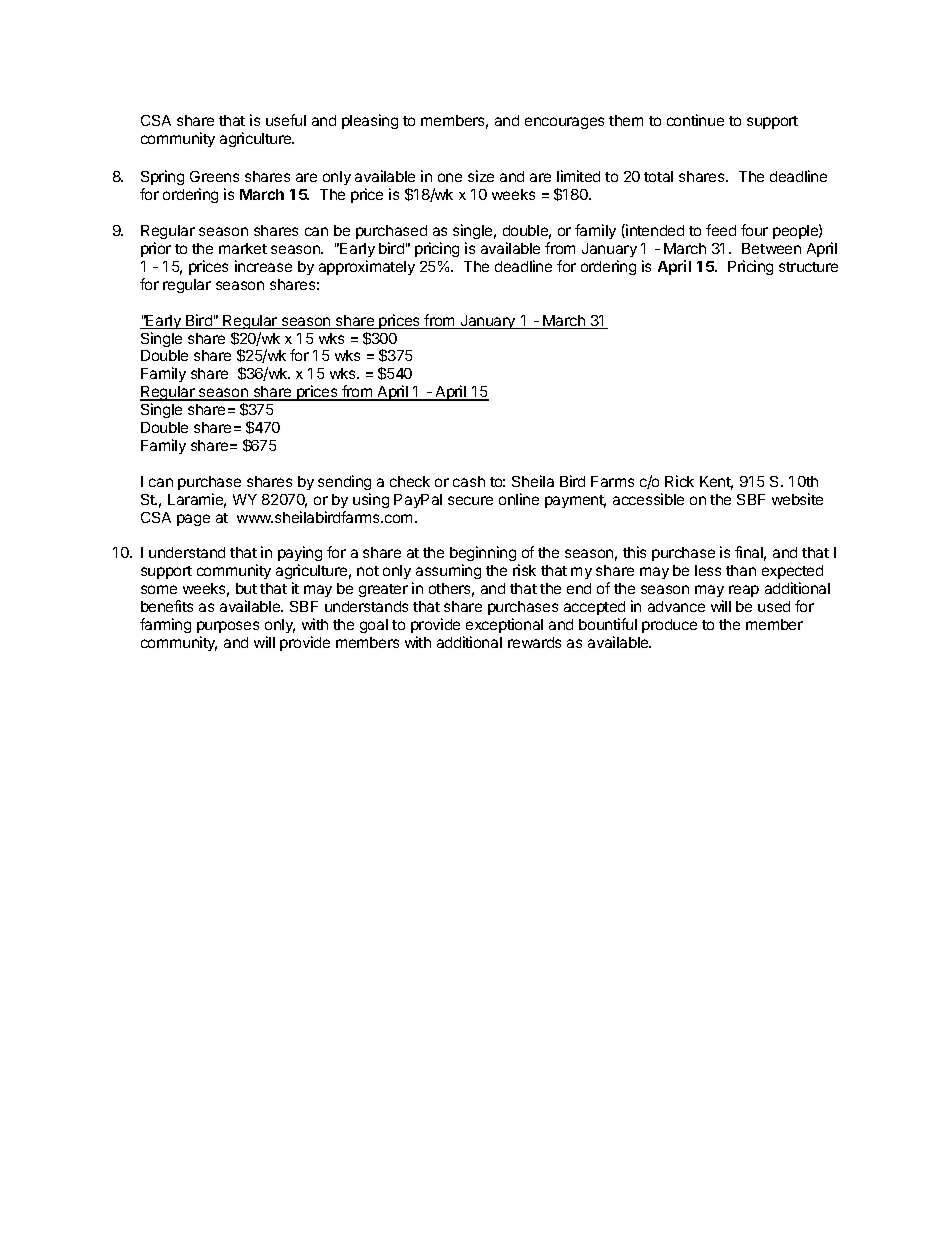 Image resolution: width=952 pixels, height=1233 pixels. What do you see at coordinates (286, 120) in the screenshot?
I see `useful` at bounding box center [286, 120].
